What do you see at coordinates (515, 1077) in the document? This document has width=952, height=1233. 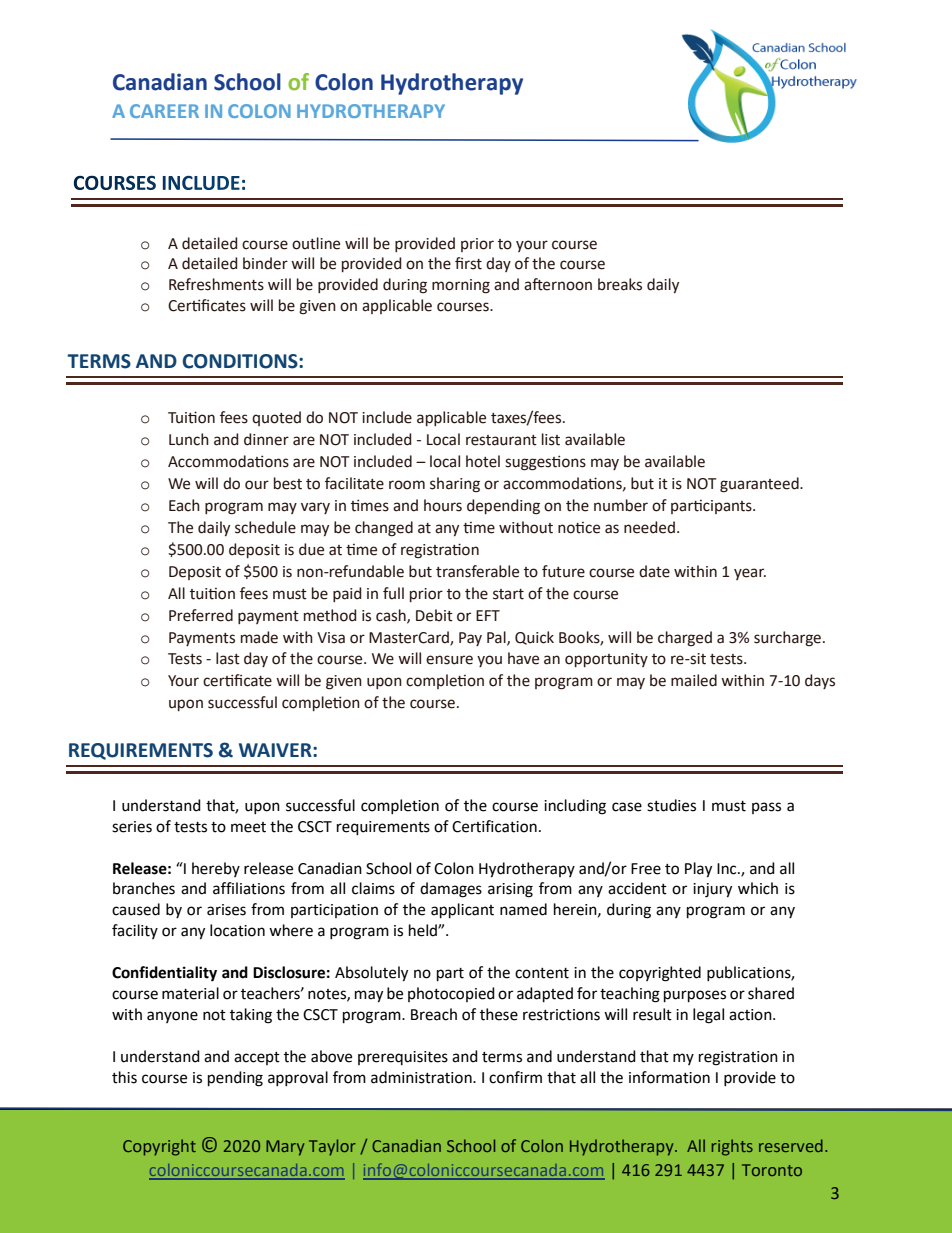 I see `confirm` at bounding box center [515, 1077].
